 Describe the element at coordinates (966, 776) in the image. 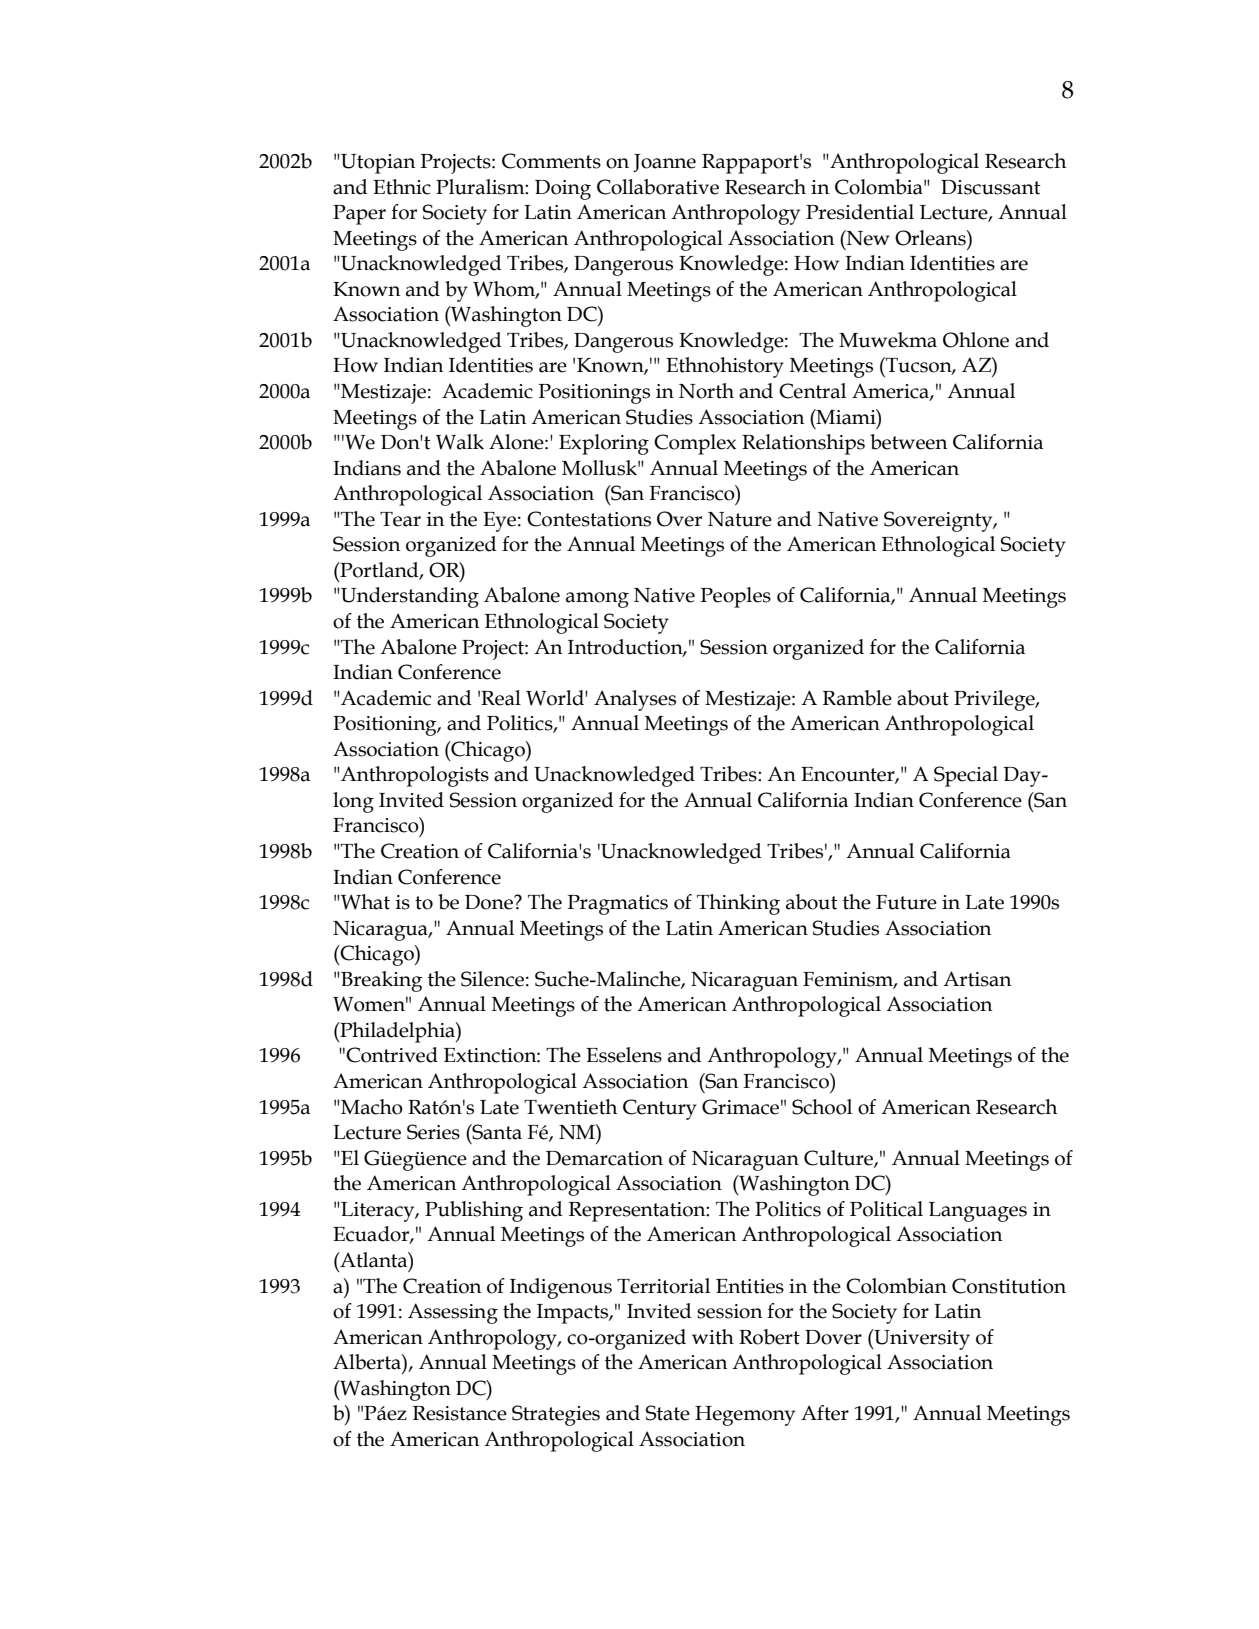

I see `Special` at that location.
